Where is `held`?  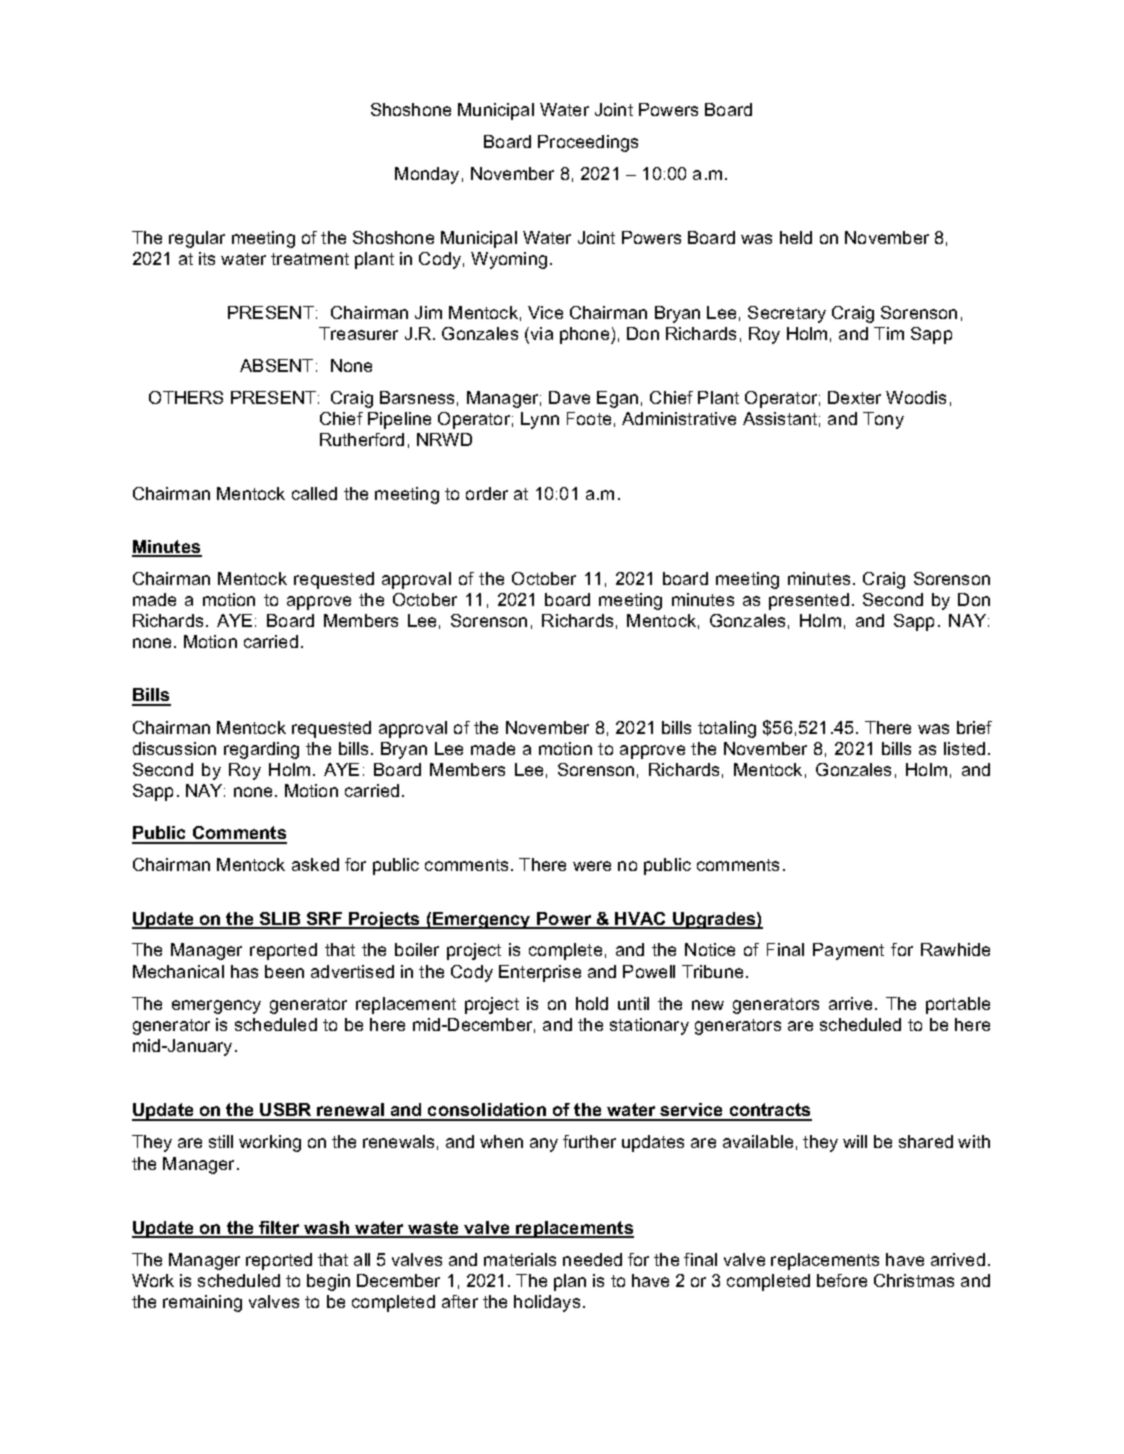 held is located at coordinates (796, 237).
